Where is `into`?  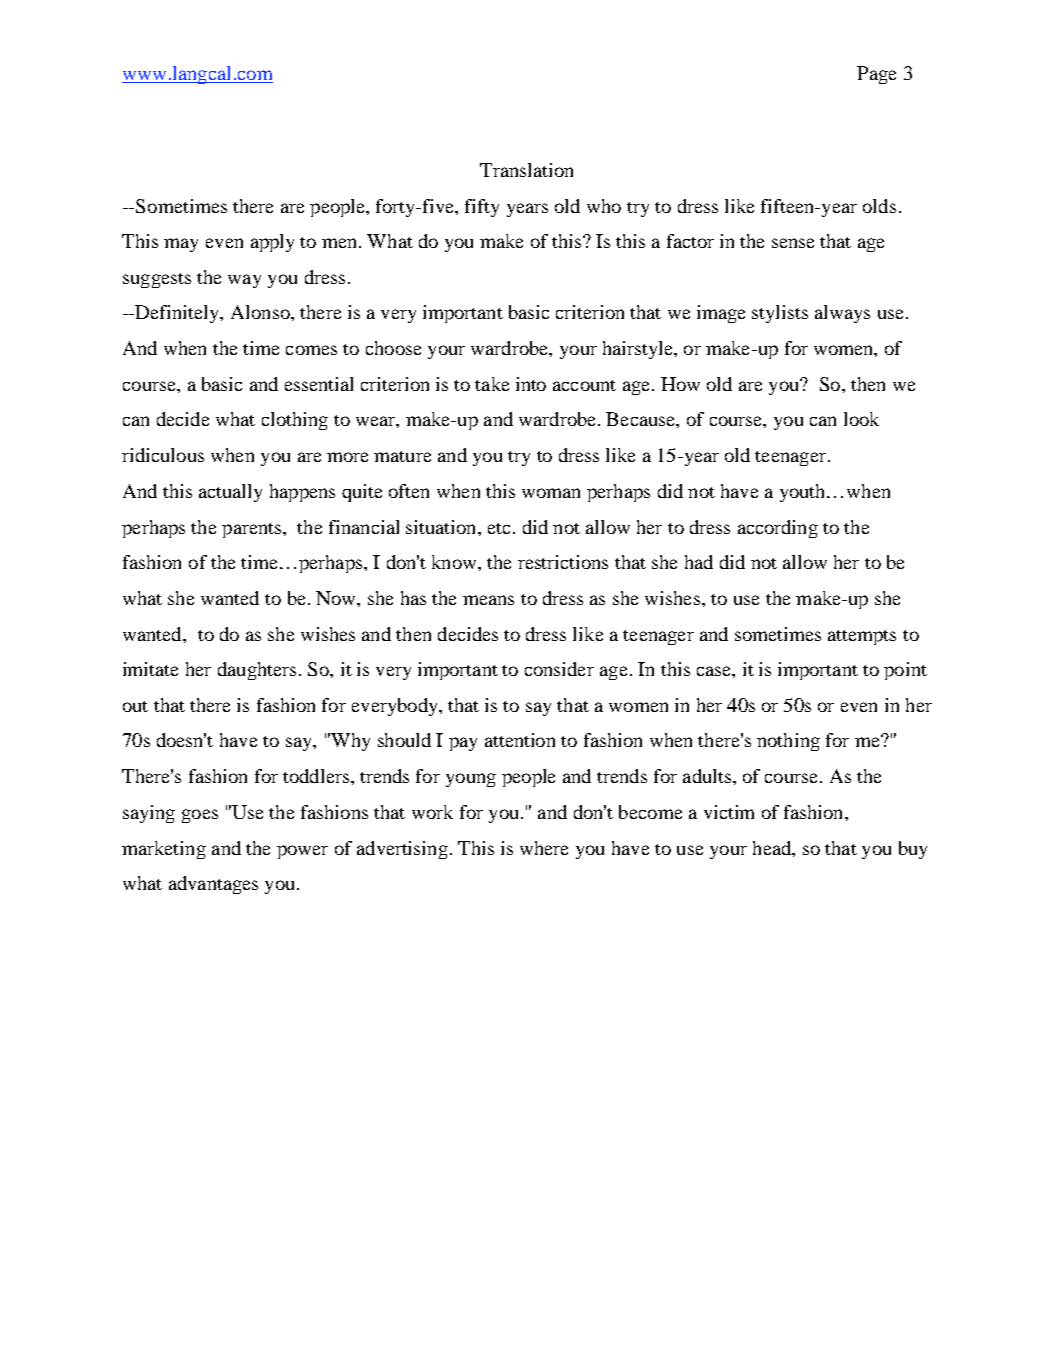 into is located at coordinates (531, 384).
